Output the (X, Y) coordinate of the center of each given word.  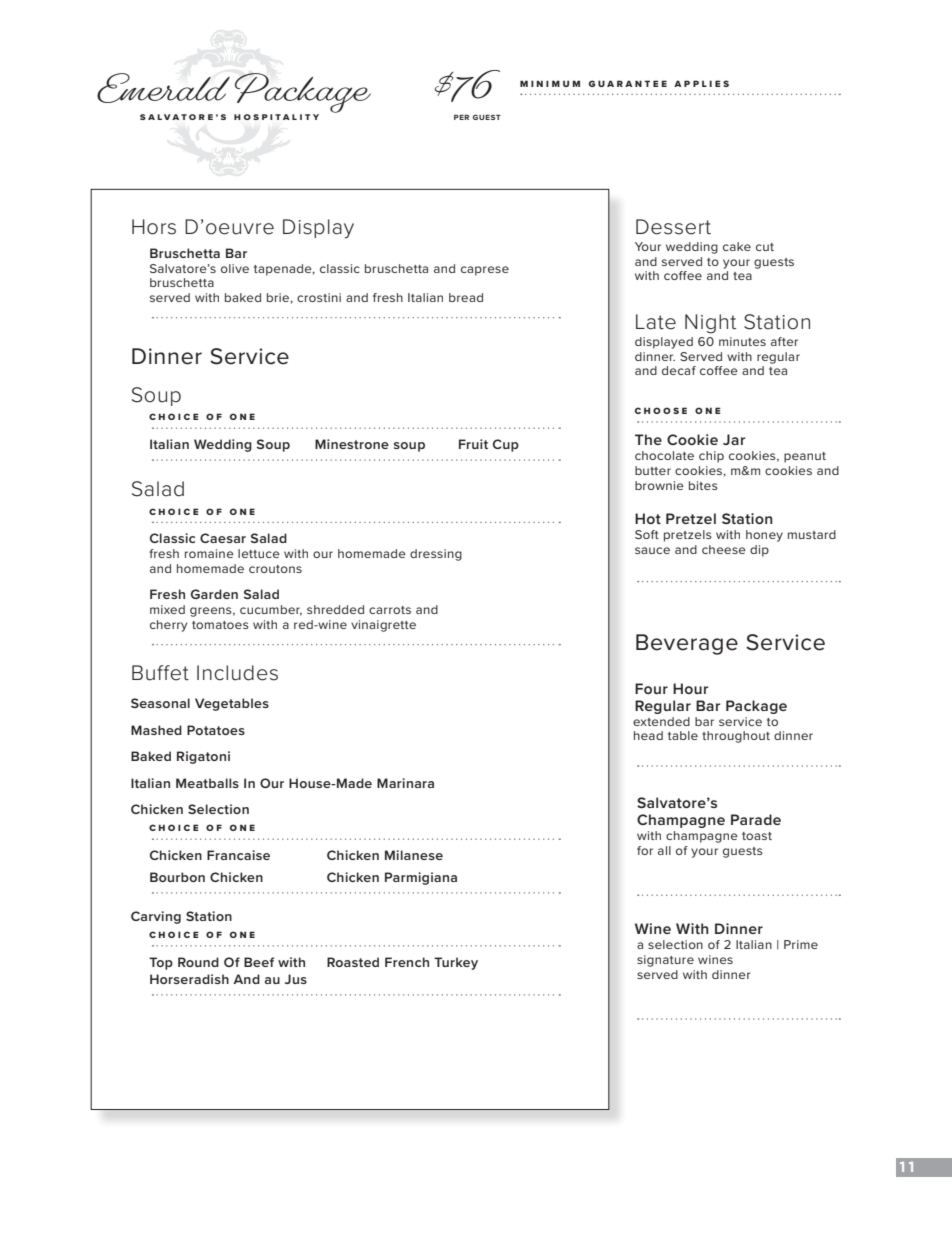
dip (759, 551)
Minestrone (352, 444)
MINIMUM (550, 83)
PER (461, 117)
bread (466, 297)
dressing (436, 555)
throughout (736, 737)
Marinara (405, 783)
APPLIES (701, 83)
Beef (259, 962)
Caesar (223, 538)
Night (710, 324)
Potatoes (216, 730)
